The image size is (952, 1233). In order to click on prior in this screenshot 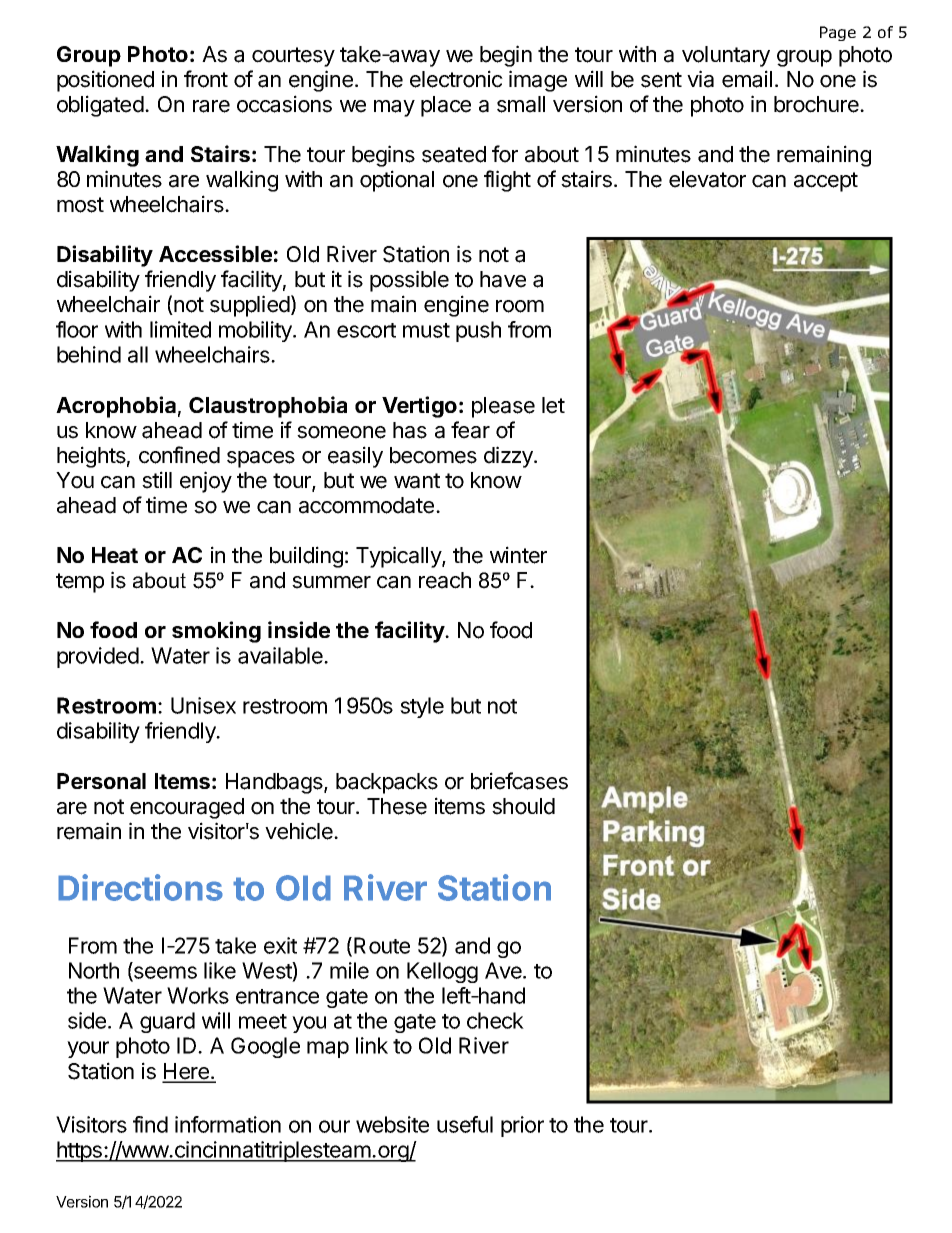, I will do `click(522, 1126)`.
